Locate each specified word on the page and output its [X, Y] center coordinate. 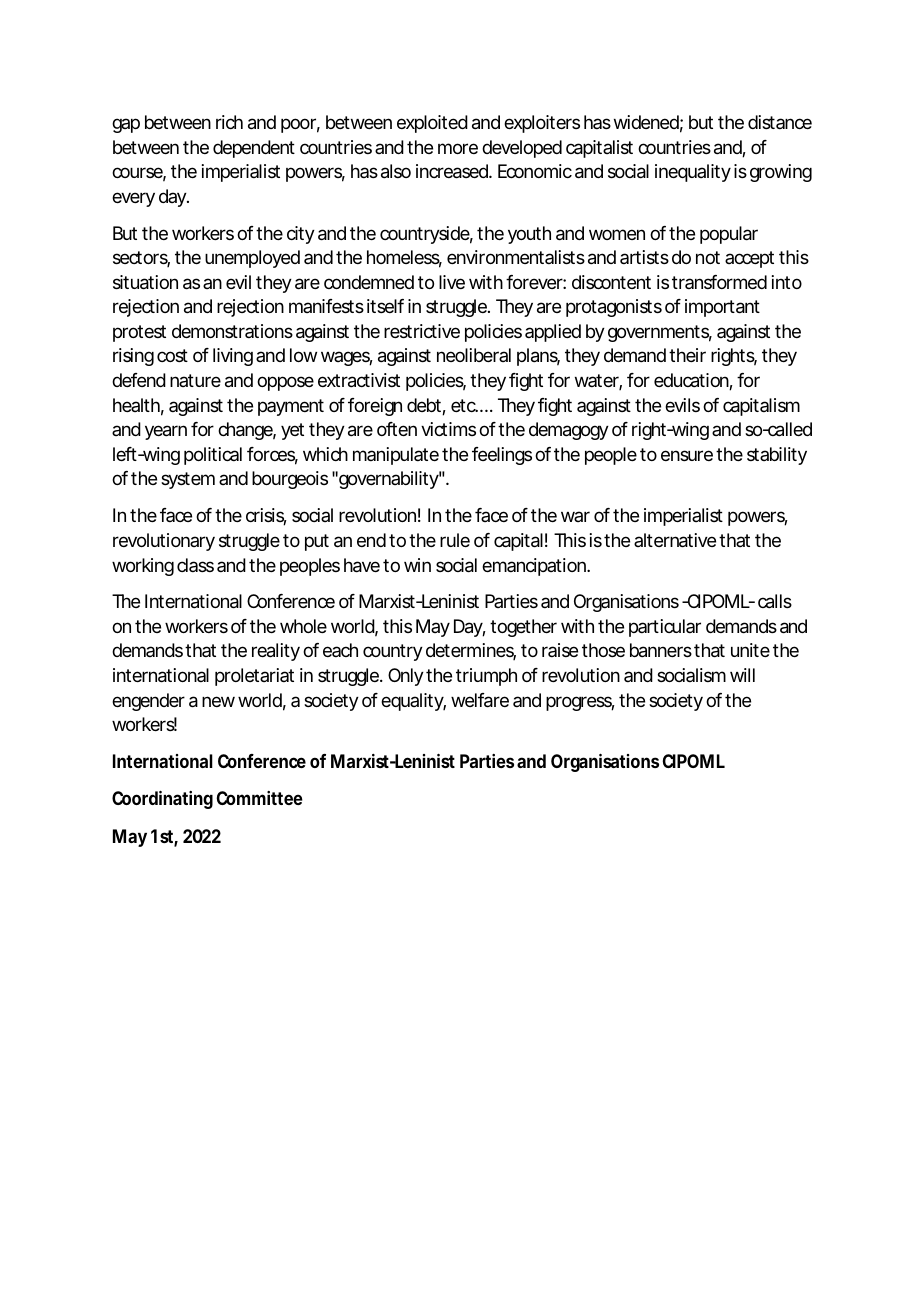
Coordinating [162, 800]
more [458, 148]
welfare [480, 700]
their [687, 355]
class [195, 565]
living [233, 357]
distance [780, 122]
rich [229, 122]
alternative [675, 540]
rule [455, 540]
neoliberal [474, 355]
